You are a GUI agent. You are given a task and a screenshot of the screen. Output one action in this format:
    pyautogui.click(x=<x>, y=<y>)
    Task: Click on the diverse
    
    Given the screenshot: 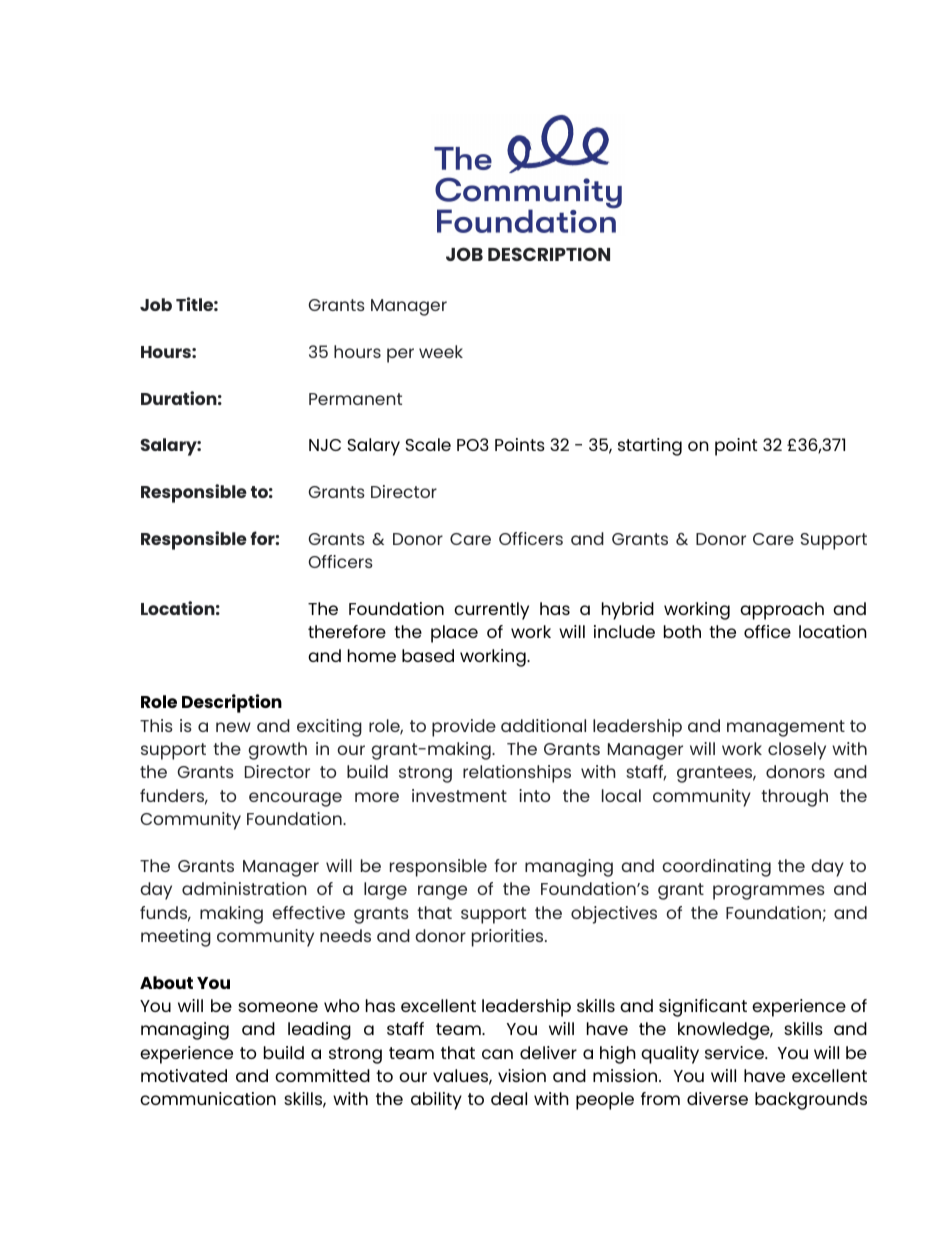 What is the action you would take?
    pyautogui.click(x=717, y=1098)
